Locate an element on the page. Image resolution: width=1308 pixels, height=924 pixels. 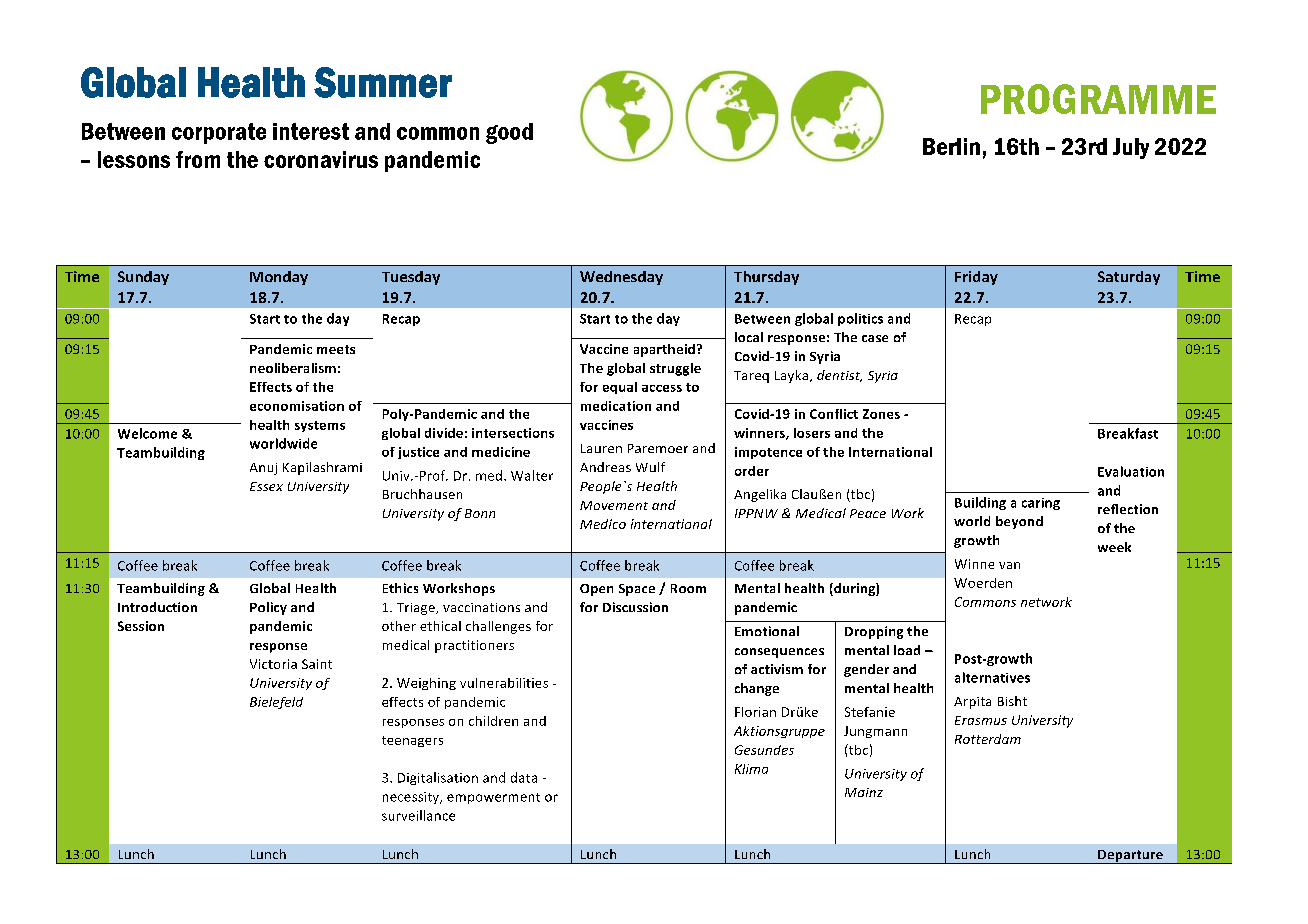
change is located at coordinates (757, 689).
